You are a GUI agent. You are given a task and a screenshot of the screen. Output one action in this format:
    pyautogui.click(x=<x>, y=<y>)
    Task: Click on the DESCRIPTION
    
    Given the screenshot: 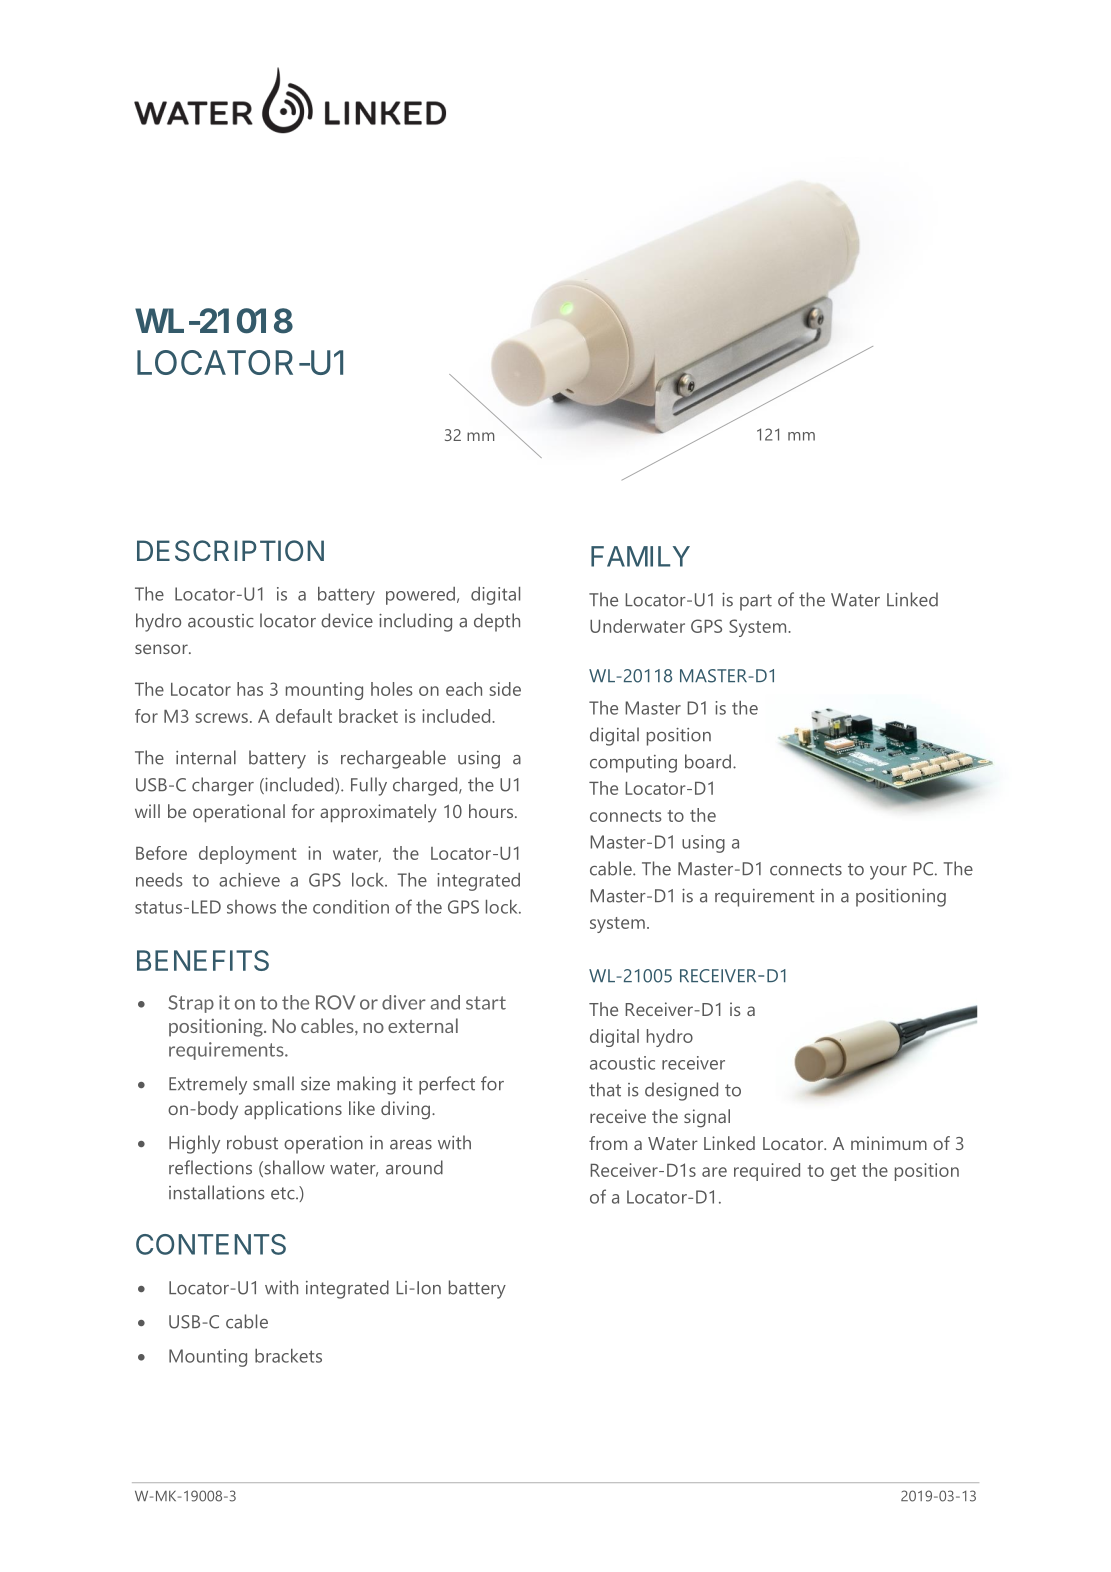 What is the action you would take?
    pyautogui.click(x=230, y=551)
